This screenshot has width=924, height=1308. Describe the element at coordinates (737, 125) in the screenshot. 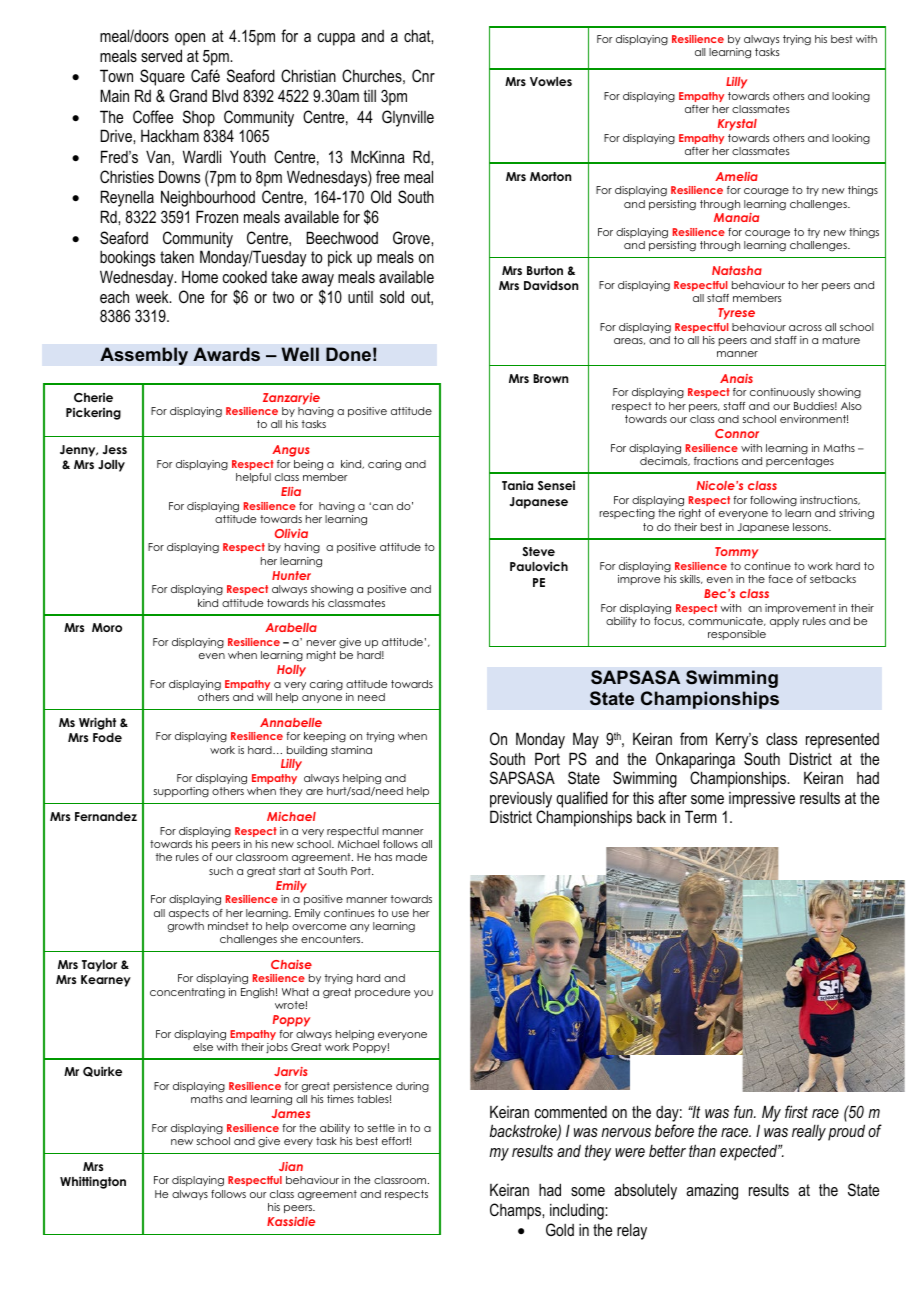

I see `Krystal` at that location.
